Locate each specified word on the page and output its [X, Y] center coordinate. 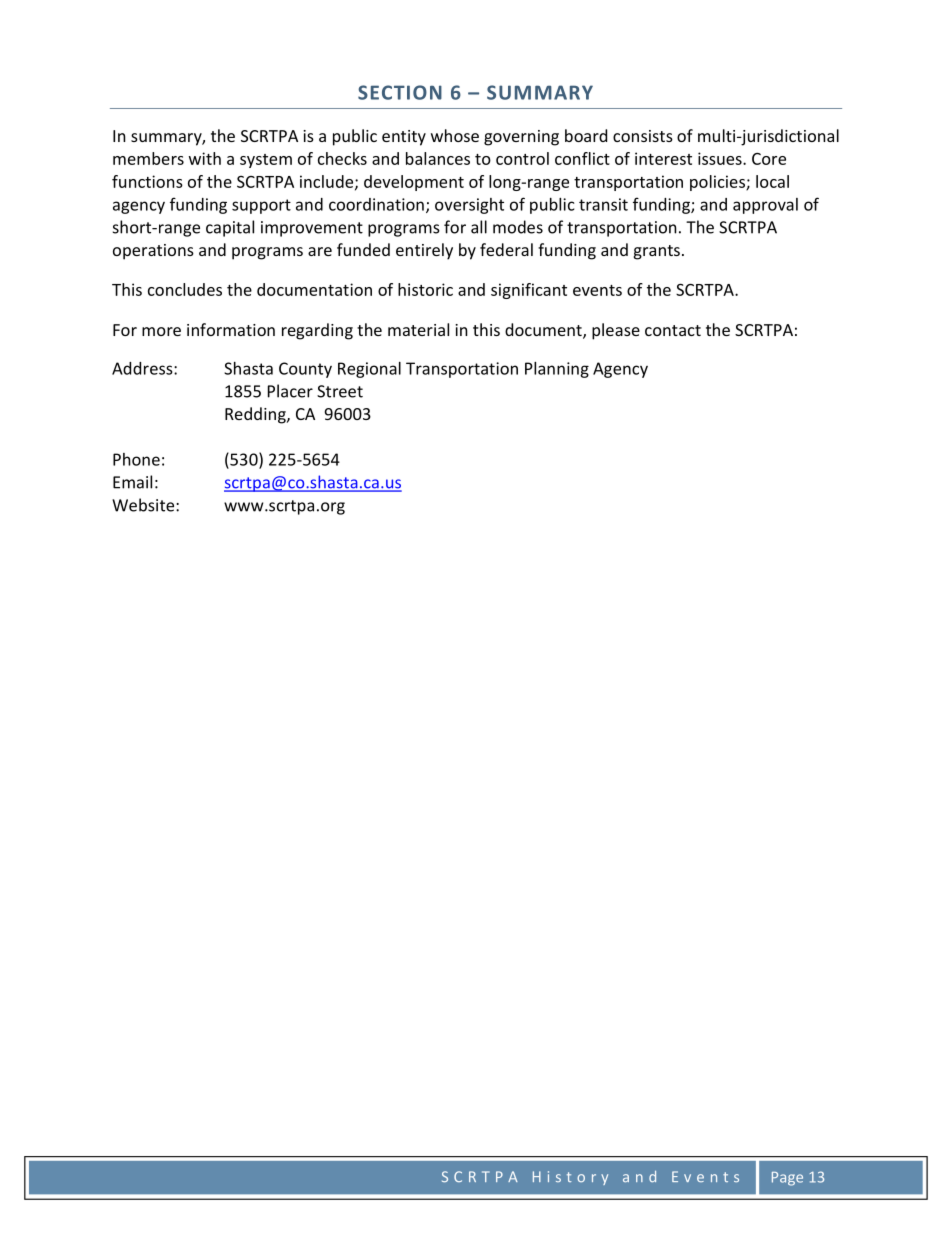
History [570, 1178]
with [205, 158]
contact [673, 330]
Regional [369, 370]
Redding [256, 415]
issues [721, 158]
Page [787, 1179]
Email [132, 482]
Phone [136, 459]
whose [455, 135]
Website [144, 505]
